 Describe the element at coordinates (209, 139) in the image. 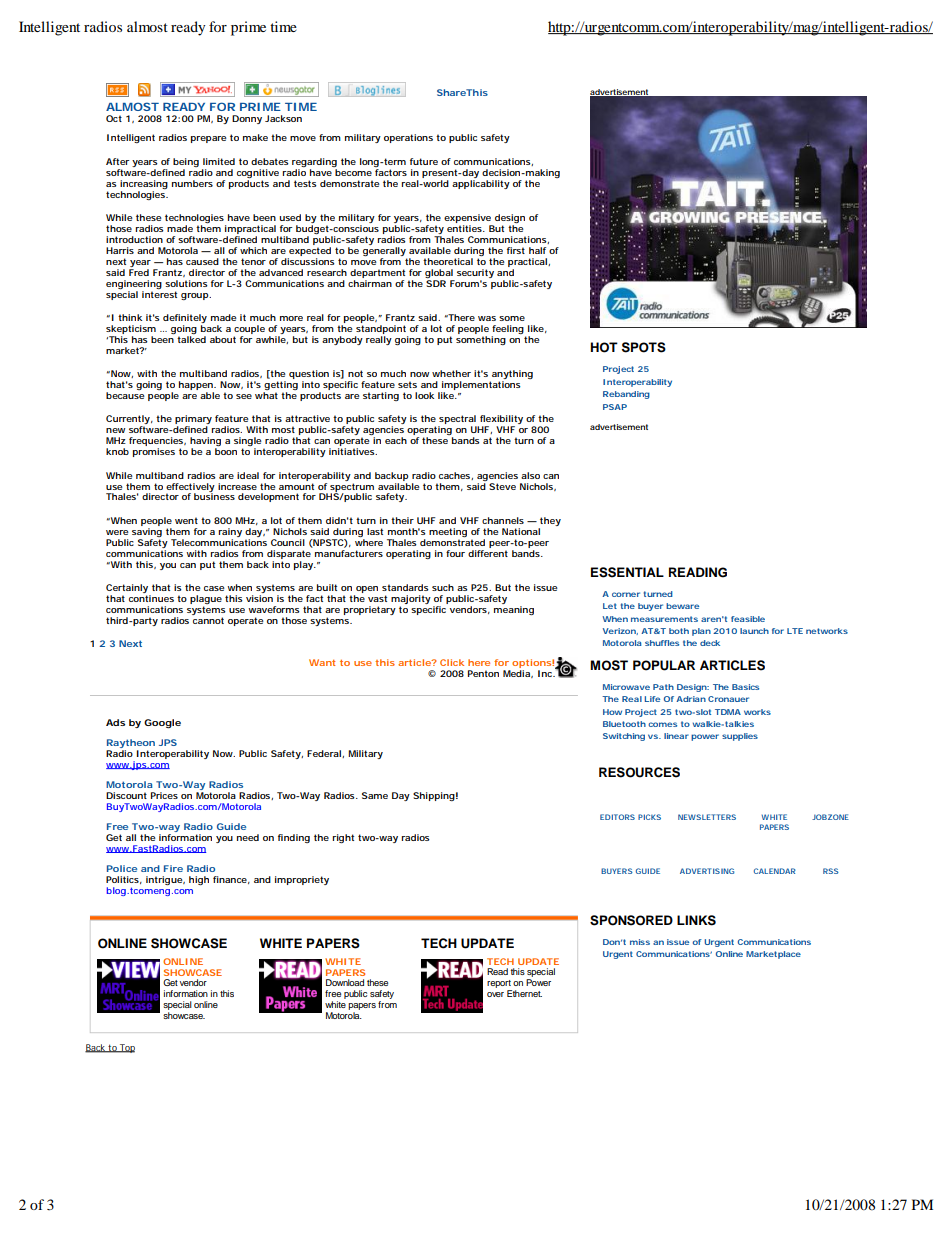

I see `prepare` at that location.
